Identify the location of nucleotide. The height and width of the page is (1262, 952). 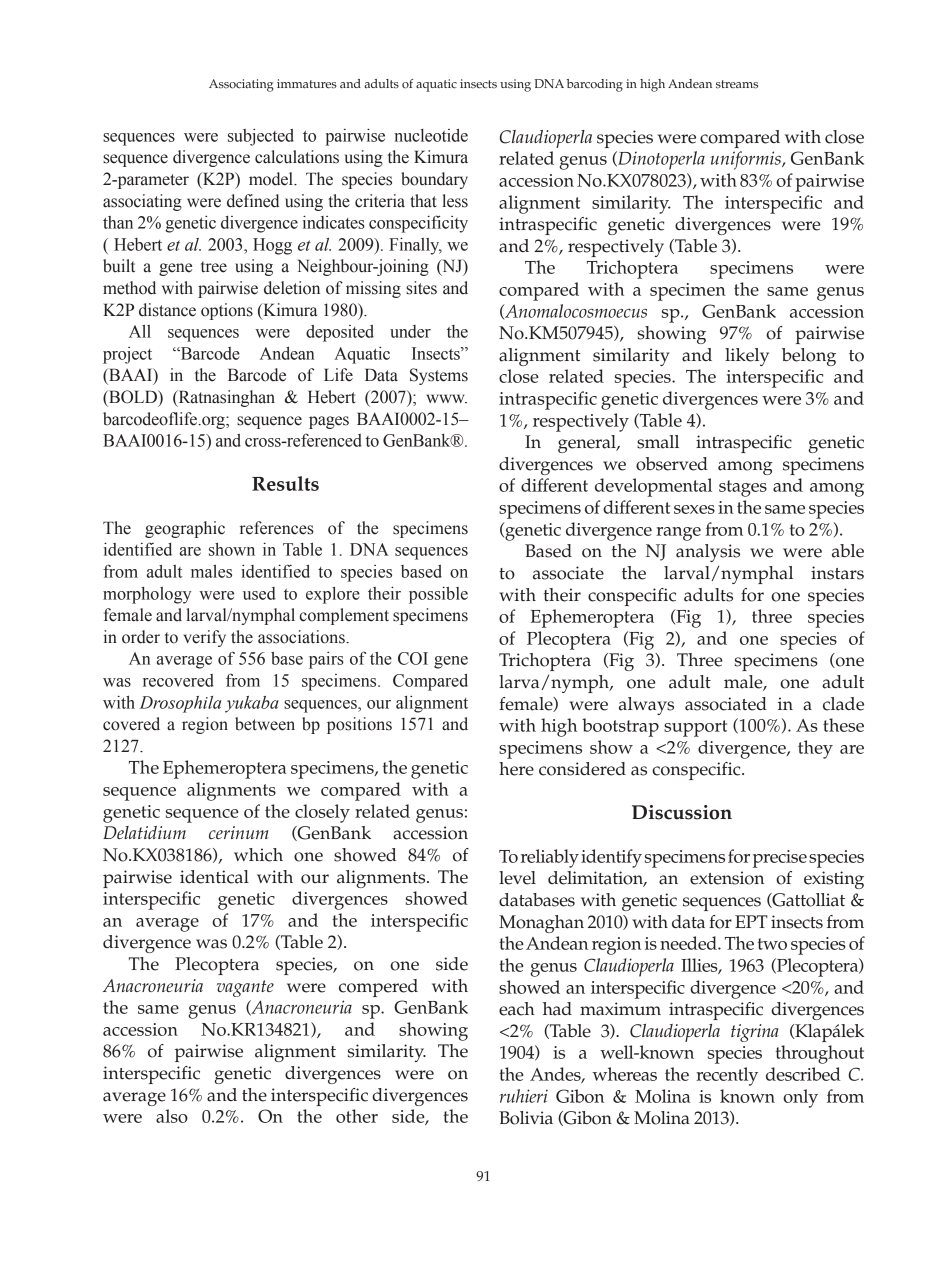
(431, 135).
